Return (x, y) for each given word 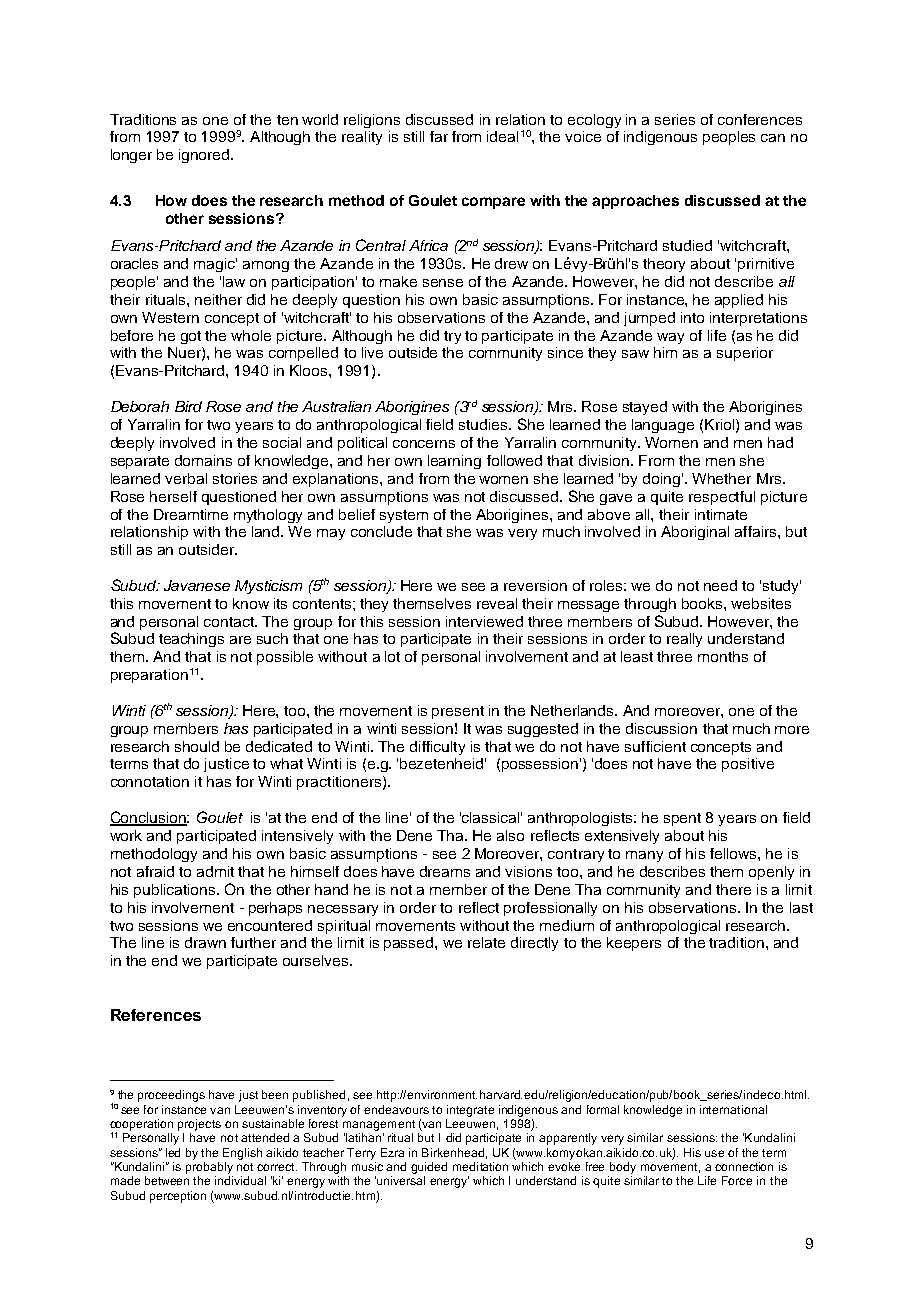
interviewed (484, 621)
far (439, 136)
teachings (191, 640)
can (773, 138)
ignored (205, 156)
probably (209, 1168)
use (714, 1153)
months (723, 656)
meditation (480, 1166)
